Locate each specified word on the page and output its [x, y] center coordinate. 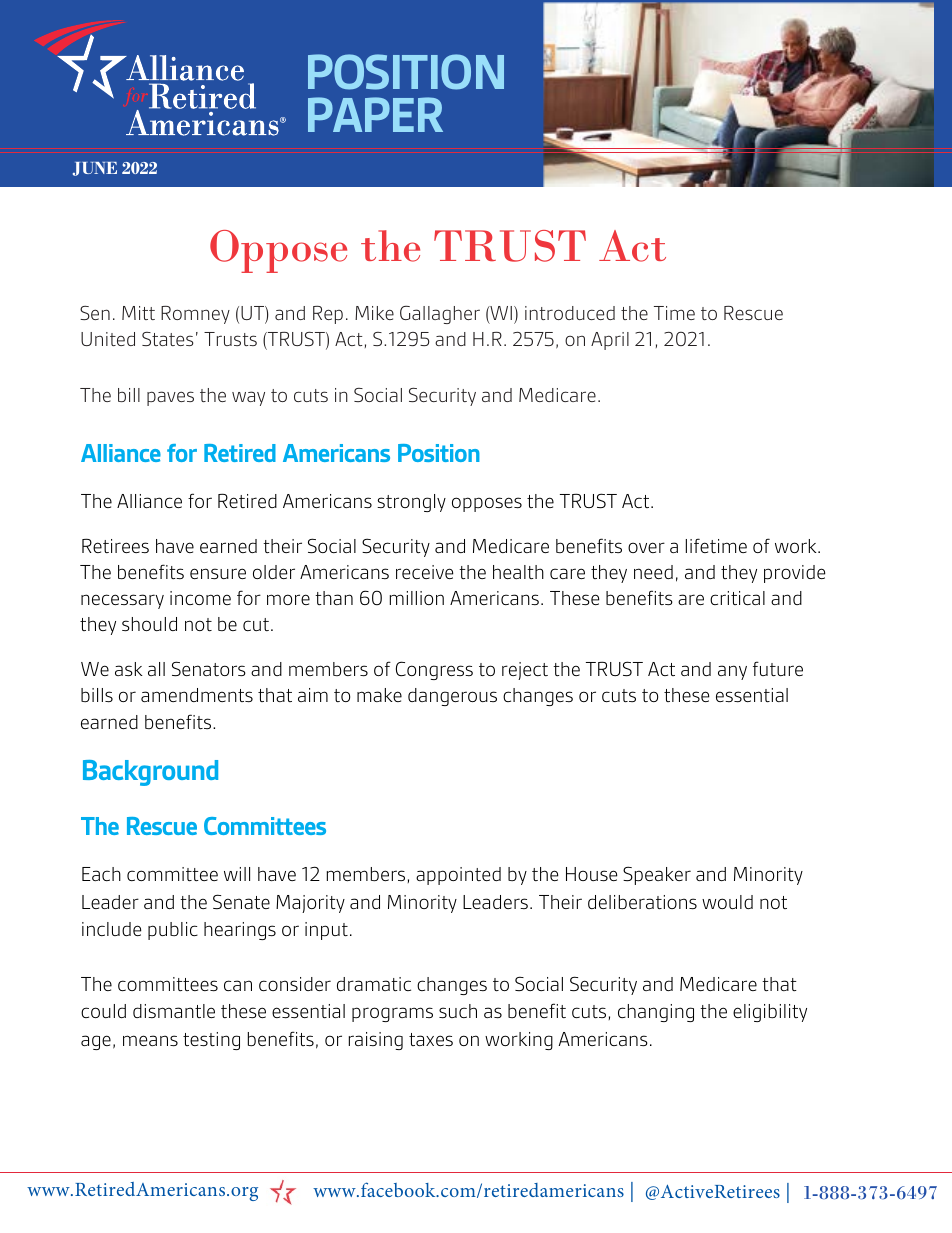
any [732, 672]
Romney [195, 315]
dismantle [174, 1011]
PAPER [375, 114]
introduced [570, 313]
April [610, 341]
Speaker [657, 875]
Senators [209, 669]
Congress [434, 670]
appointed [458, 876]
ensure [218, 573]
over [646, 547]
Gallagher [440, 314]
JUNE [95, 169]
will [237, 874]
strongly [411, 503]
